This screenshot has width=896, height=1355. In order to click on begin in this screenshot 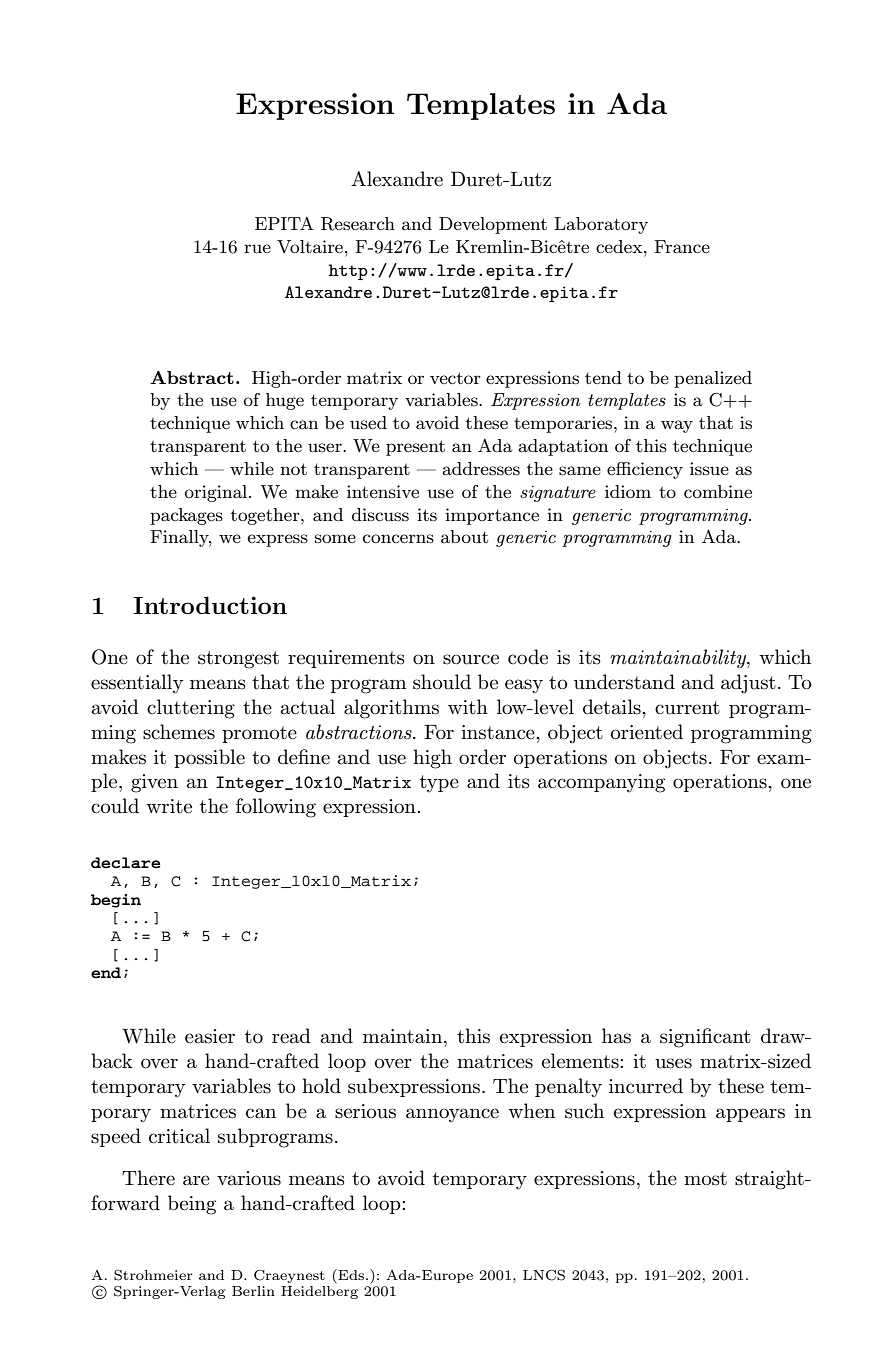, I will do `click(116, 901)`.
